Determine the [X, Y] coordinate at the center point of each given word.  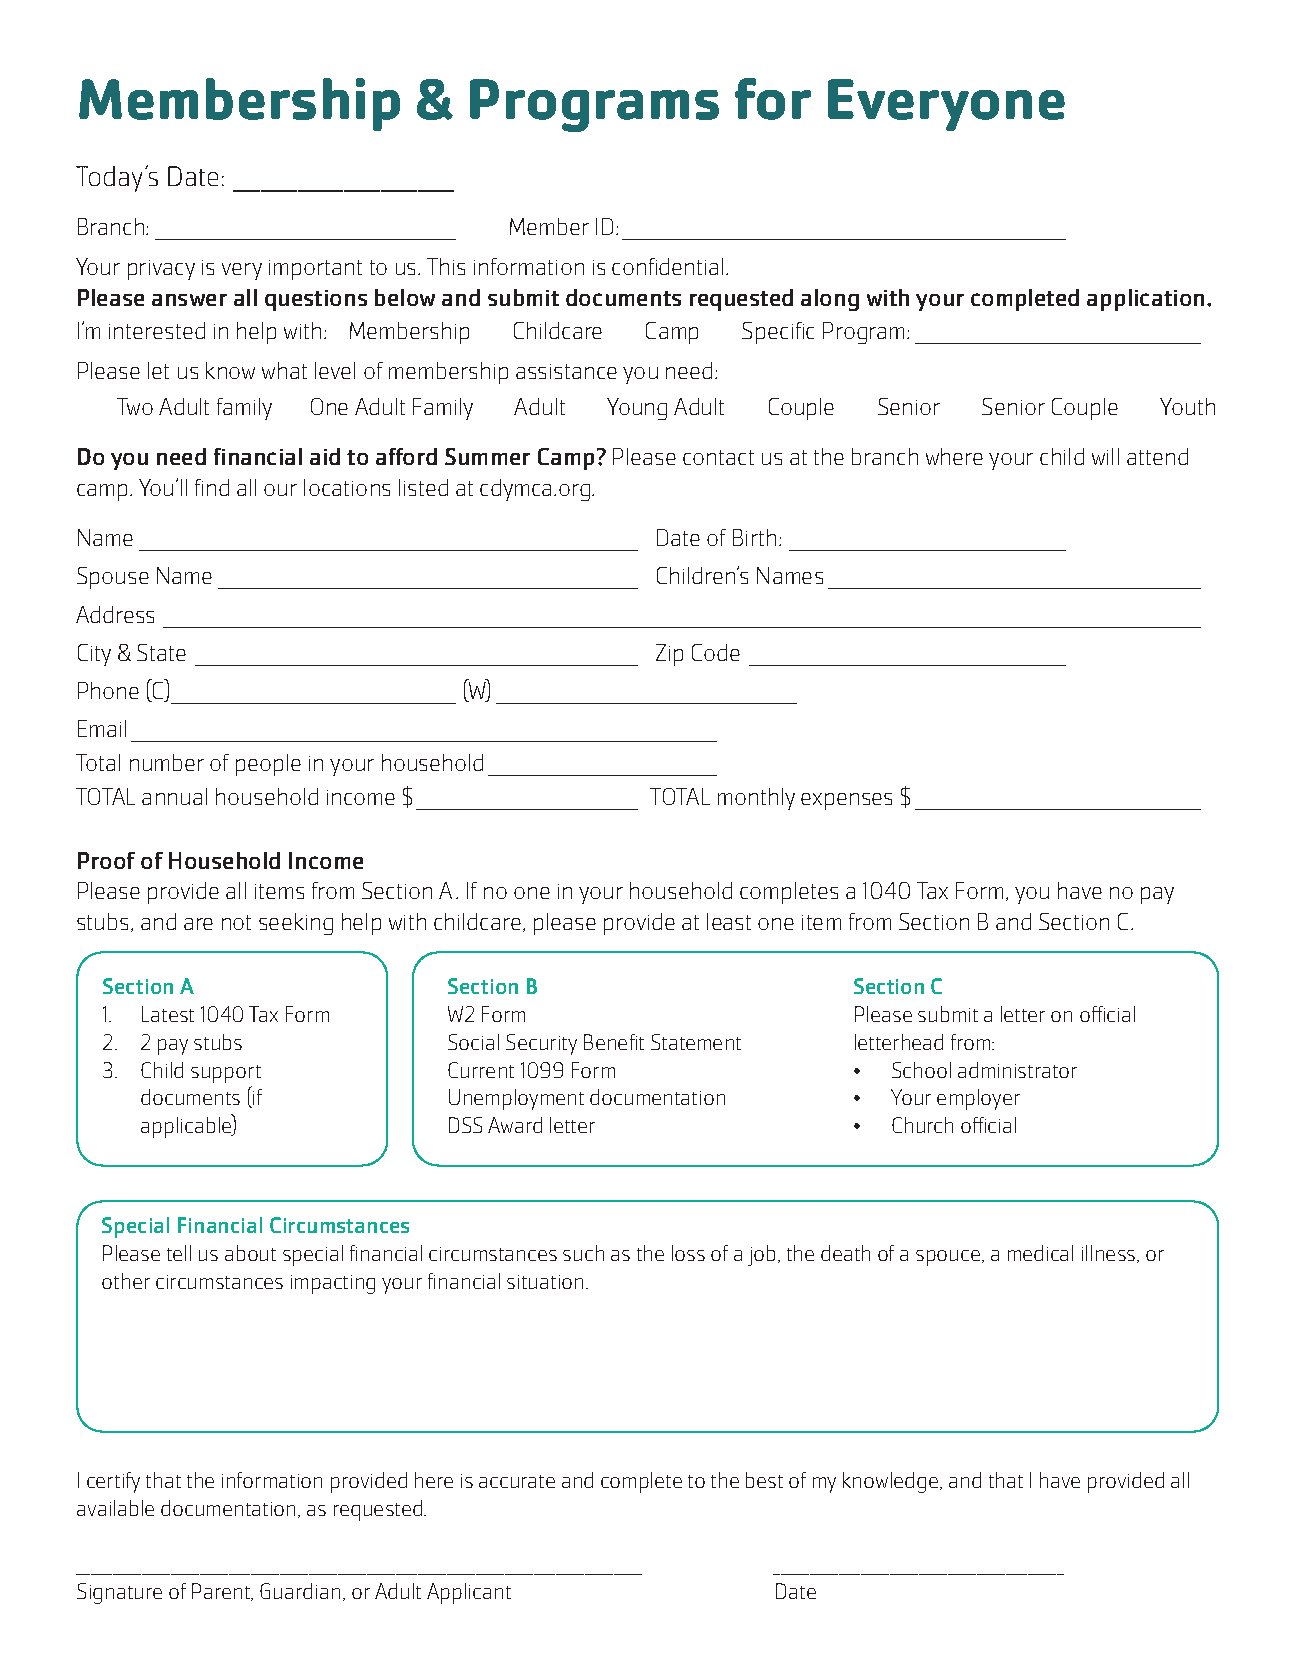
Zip [669, 655]
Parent [222, 1592]
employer [978, 1099]
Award [515, 1125]
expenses [846, 801]
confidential [669, 266]
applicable [187, 1127]
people [268, 765]
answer [189, 300]
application [1145, 300]
